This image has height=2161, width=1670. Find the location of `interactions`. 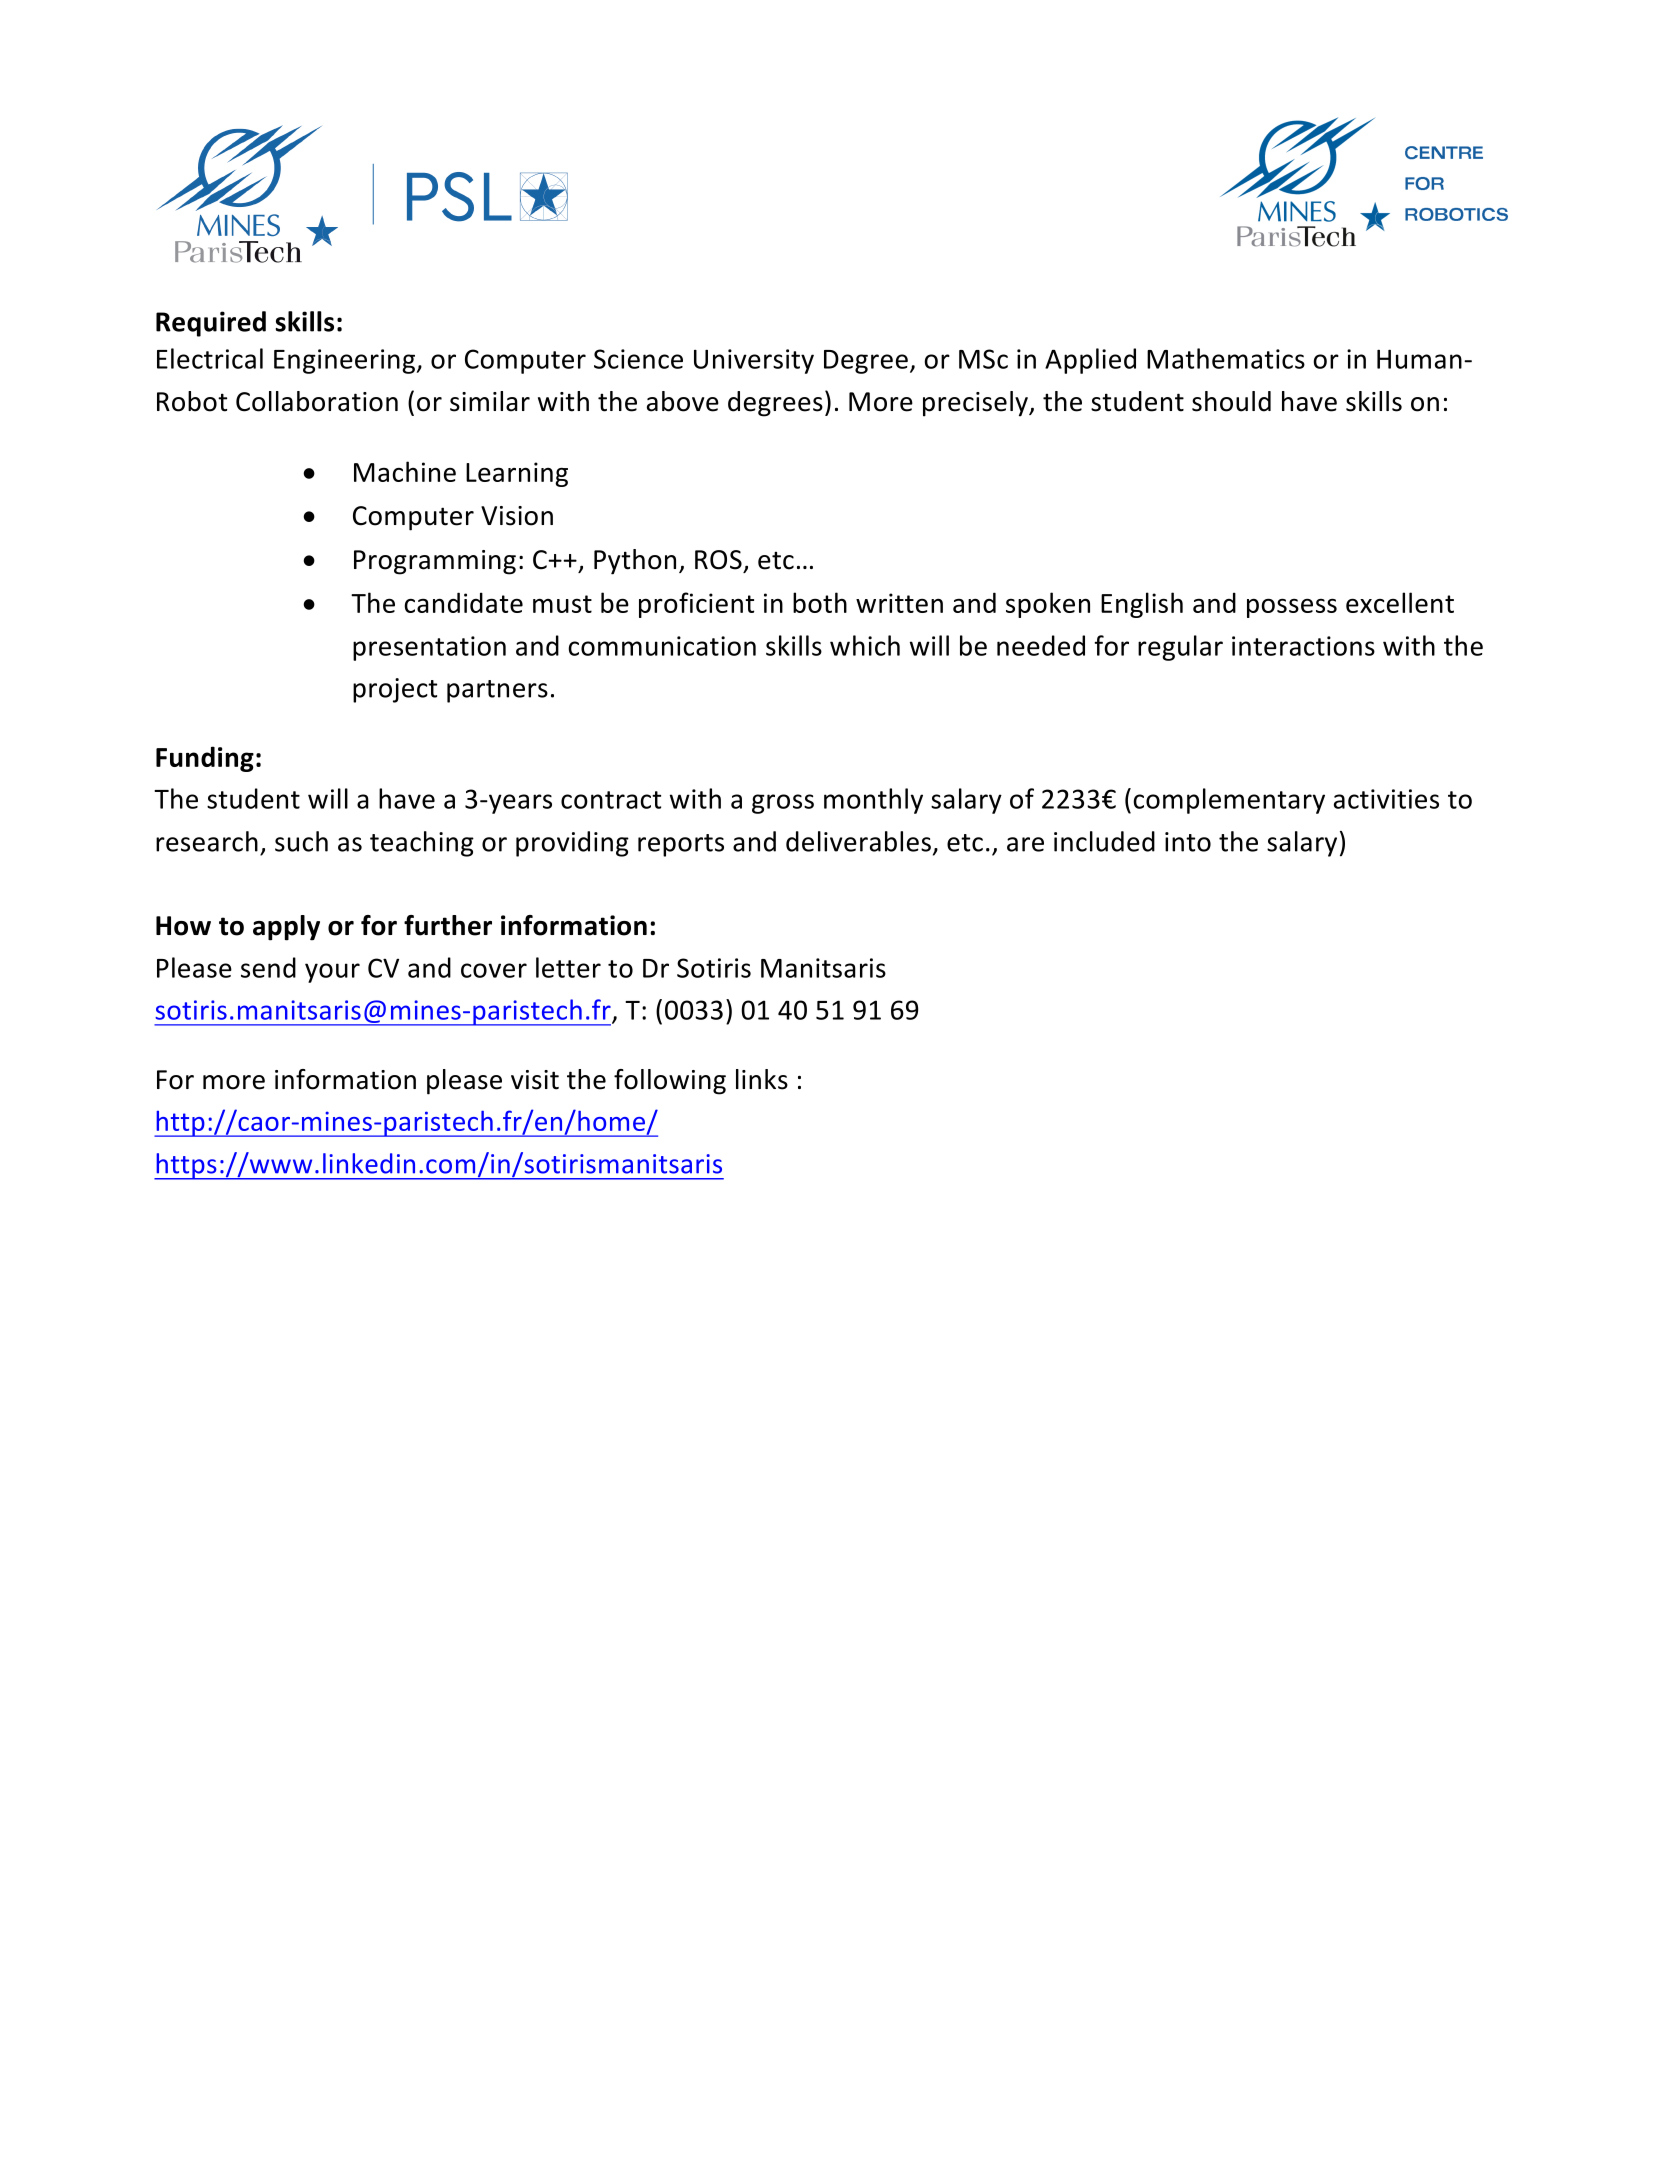

interactions is located at coordinates (1303, 646).
